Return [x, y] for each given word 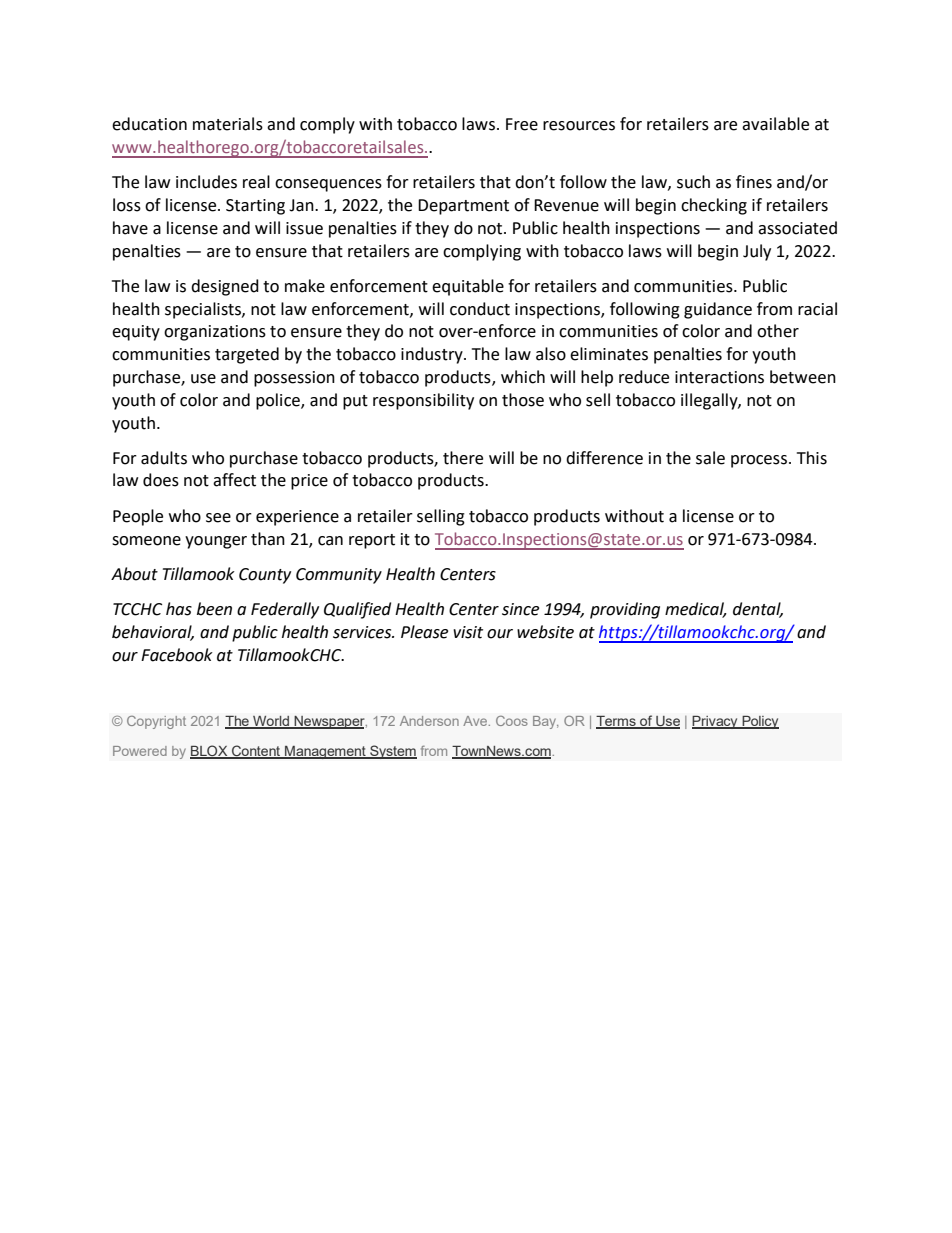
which [523, 377]
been [214, 609]
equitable [468, 287]
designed [225, 287]
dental [758, 610]
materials [228, 124]
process [759, 461]
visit [468, 632]
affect [234, 480]
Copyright [156, 722]
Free [522, 124]
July [757, 252]
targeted [247, 355]
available [775, 124]
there [463, 458]
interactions [719, 377]
